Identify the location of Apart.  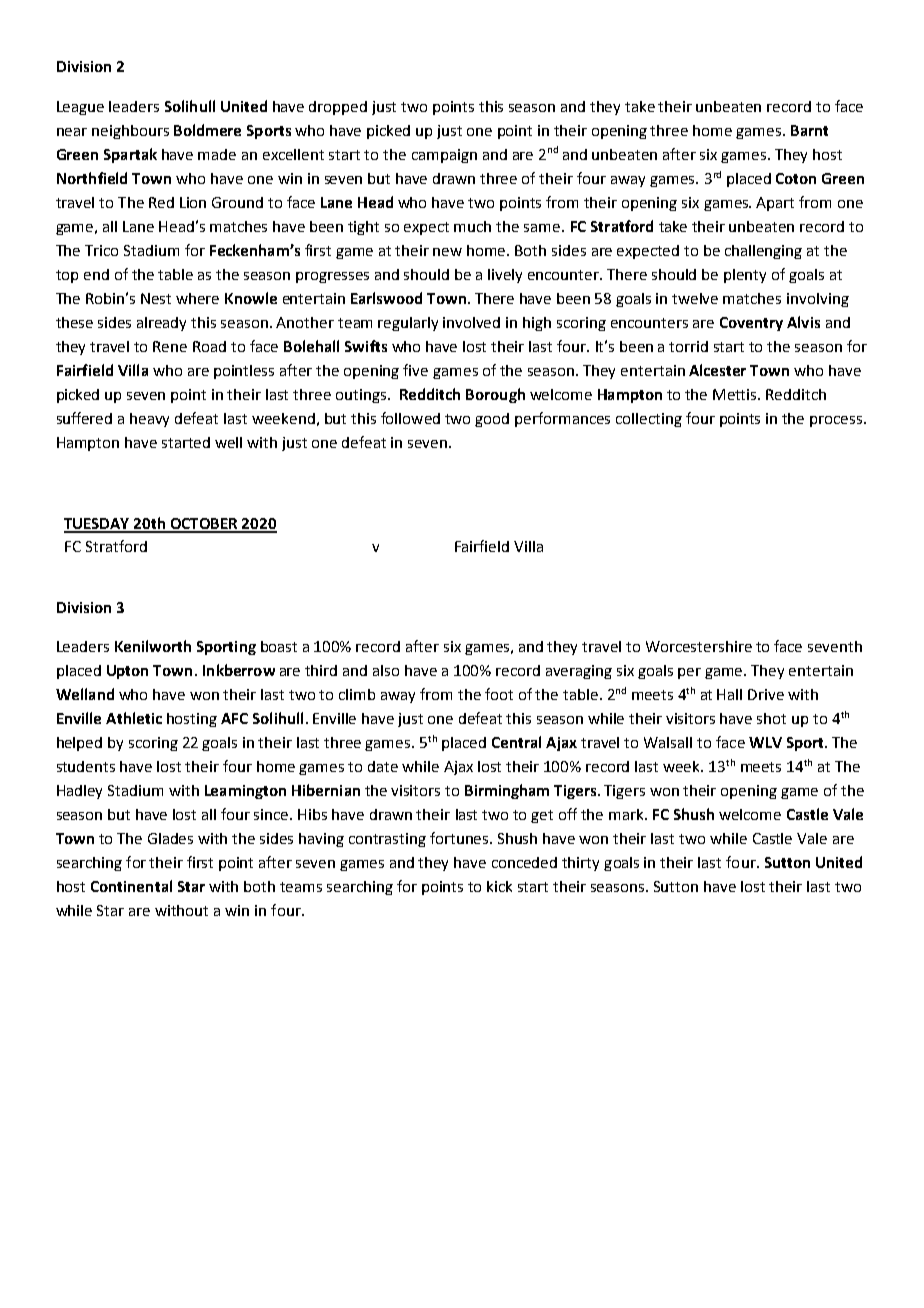
(775, 204).
